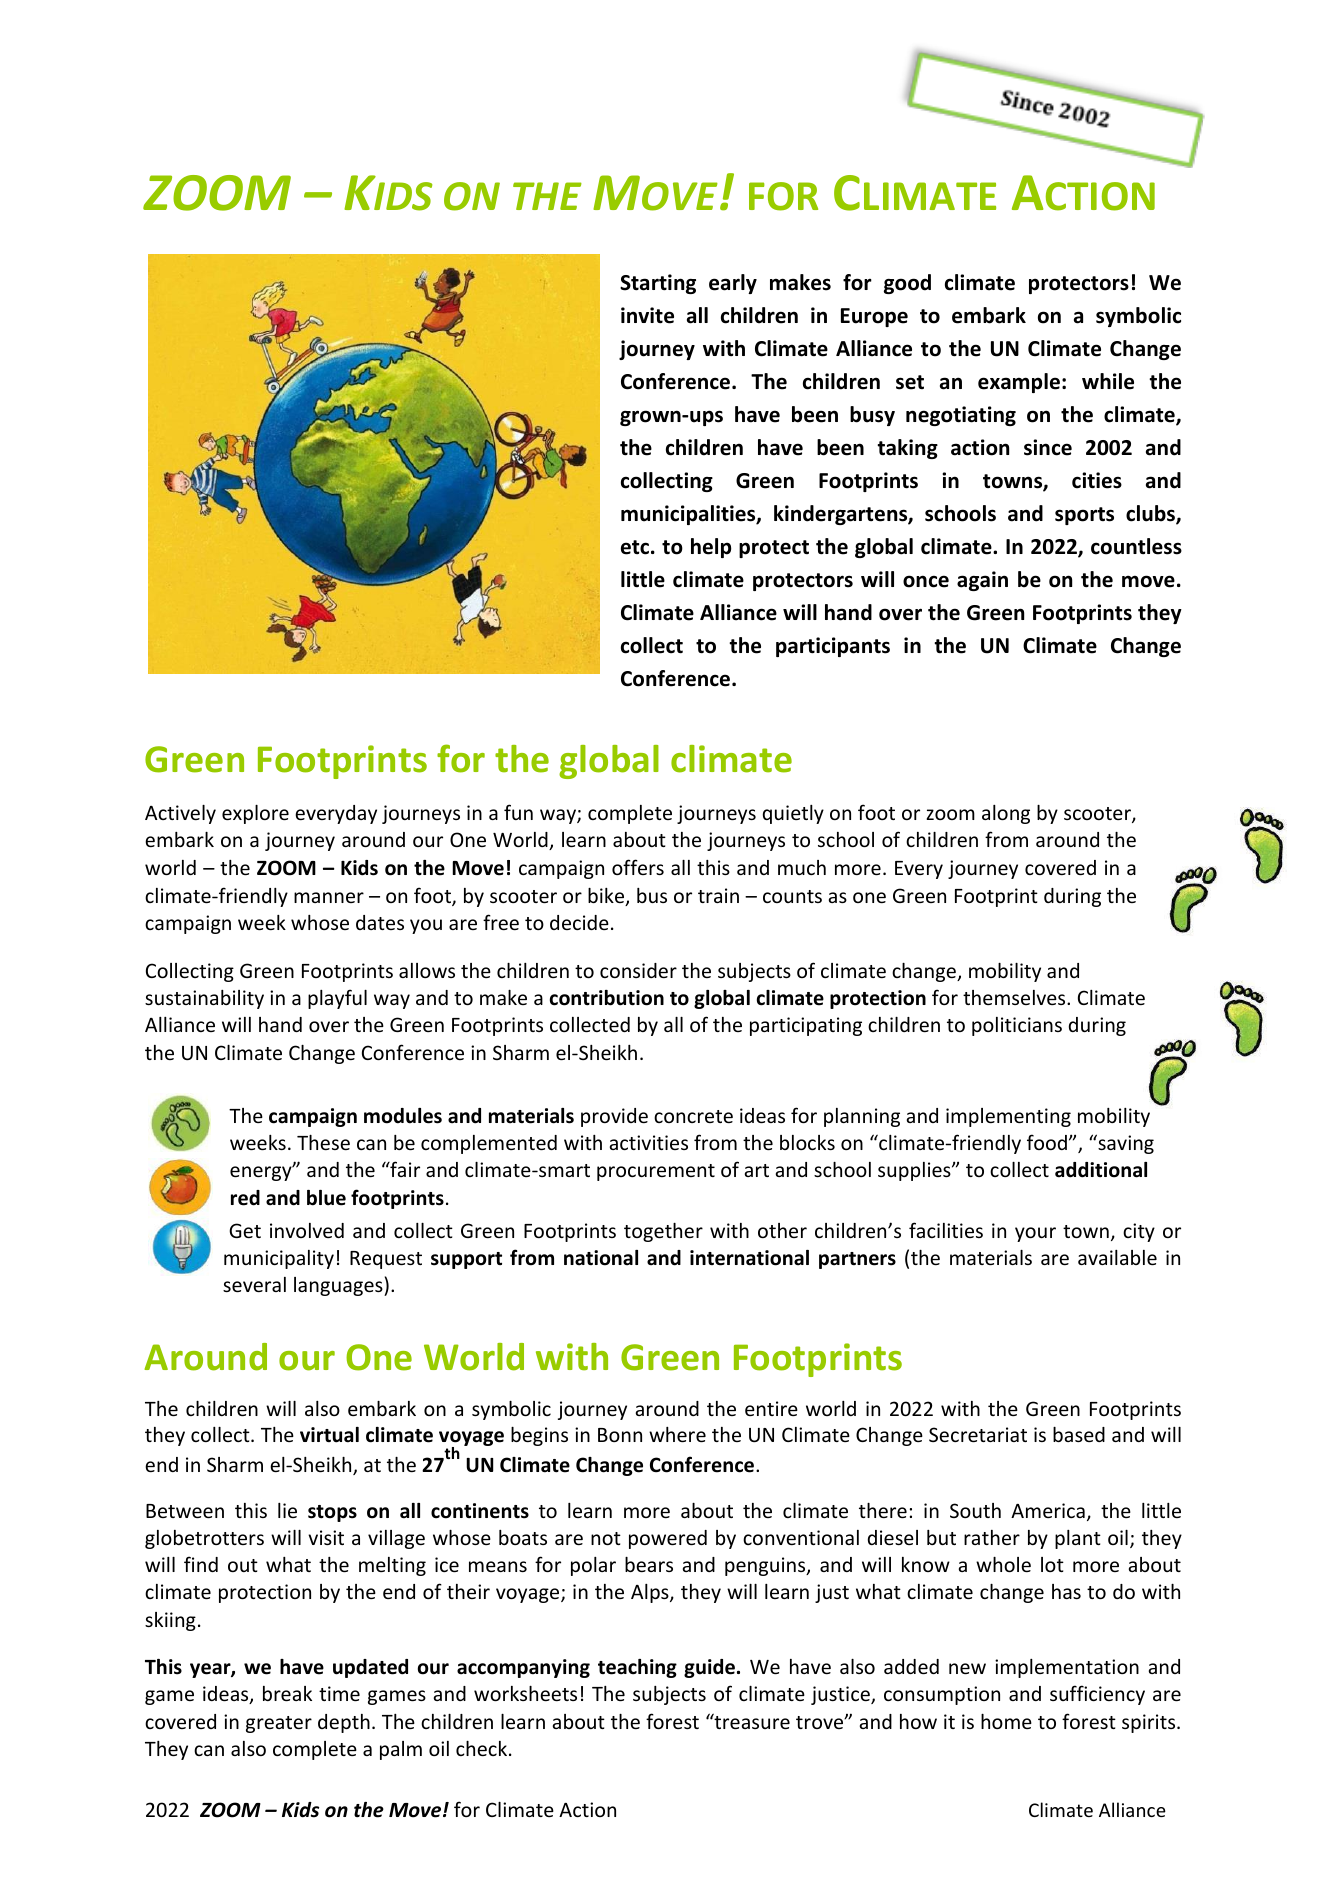 The image size is (1327, 1877). Describe the element at coordinates (982, 581) in the image. I see `again` at that location.
